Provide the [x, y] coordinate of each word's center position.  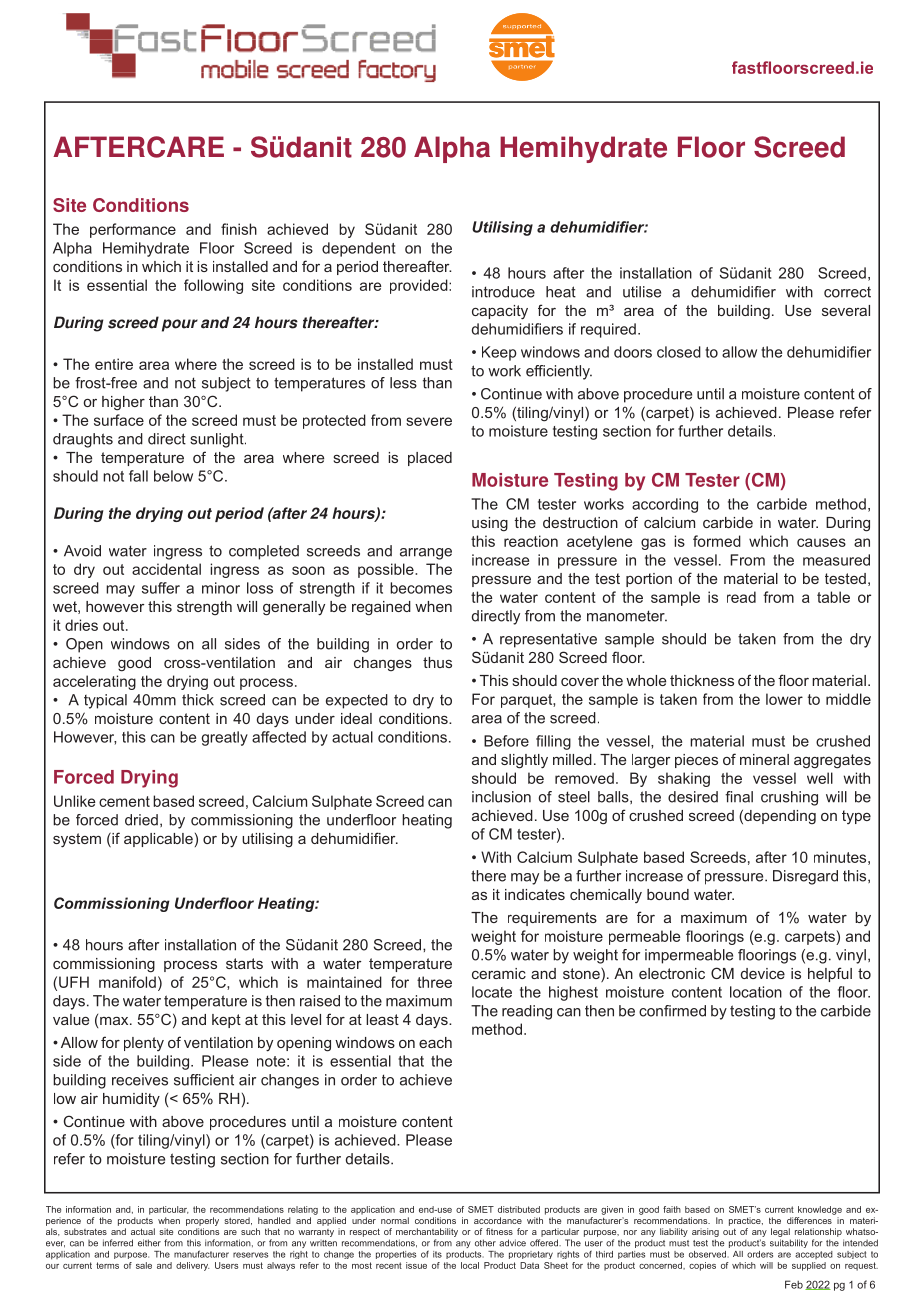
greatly [224, 738]
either [149, 1243]
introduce [503, 292]
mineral [764, 759]
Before [506, 741]
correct [847, 292]
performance [133, 230]
